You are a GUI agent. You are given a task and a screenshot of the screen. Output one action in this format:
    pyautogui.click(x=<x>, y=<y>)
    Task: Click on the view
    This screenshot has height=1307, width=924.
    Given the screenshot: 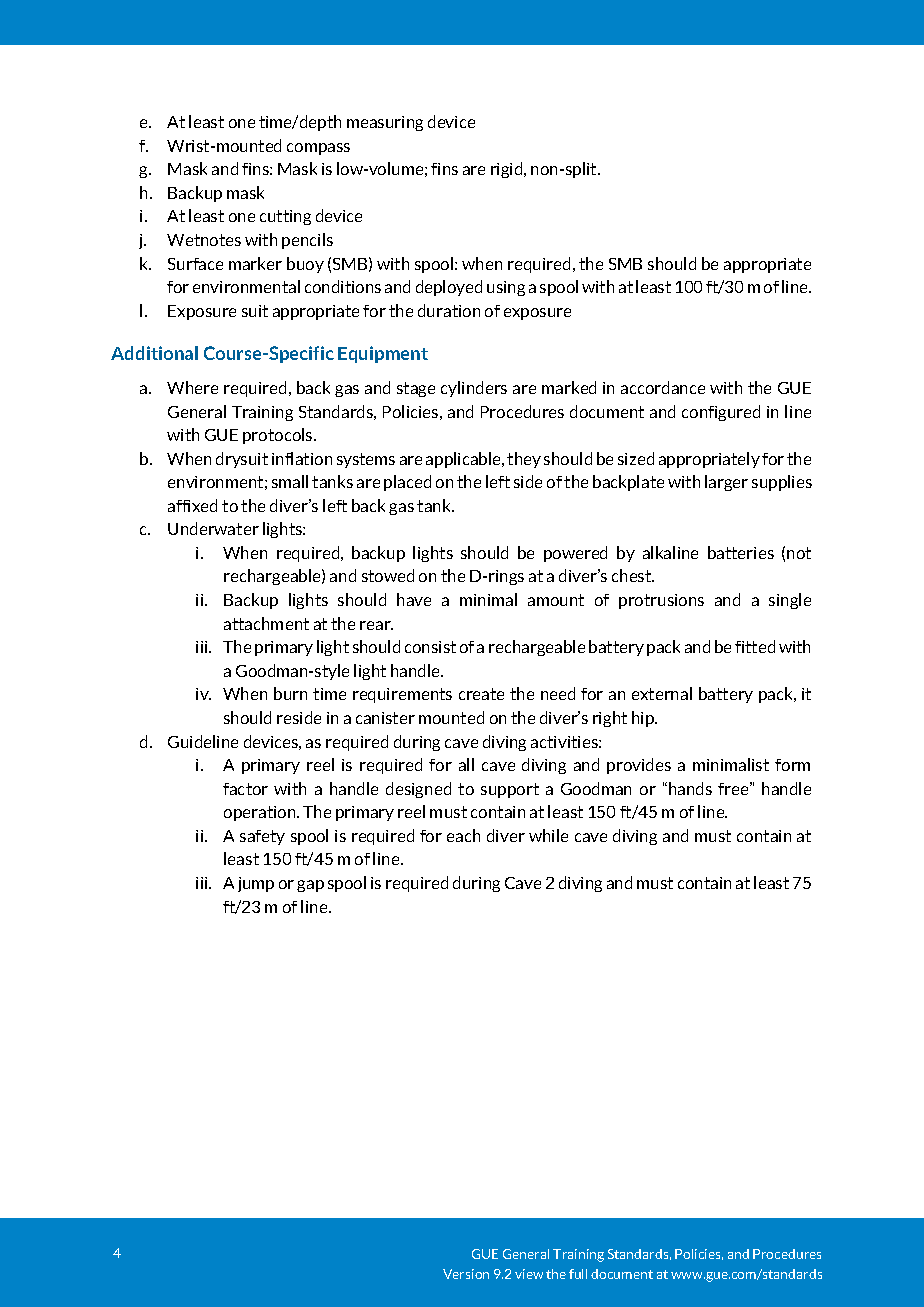 What is the action you would take?
    pyautogui.click(x=529, y=1274)
